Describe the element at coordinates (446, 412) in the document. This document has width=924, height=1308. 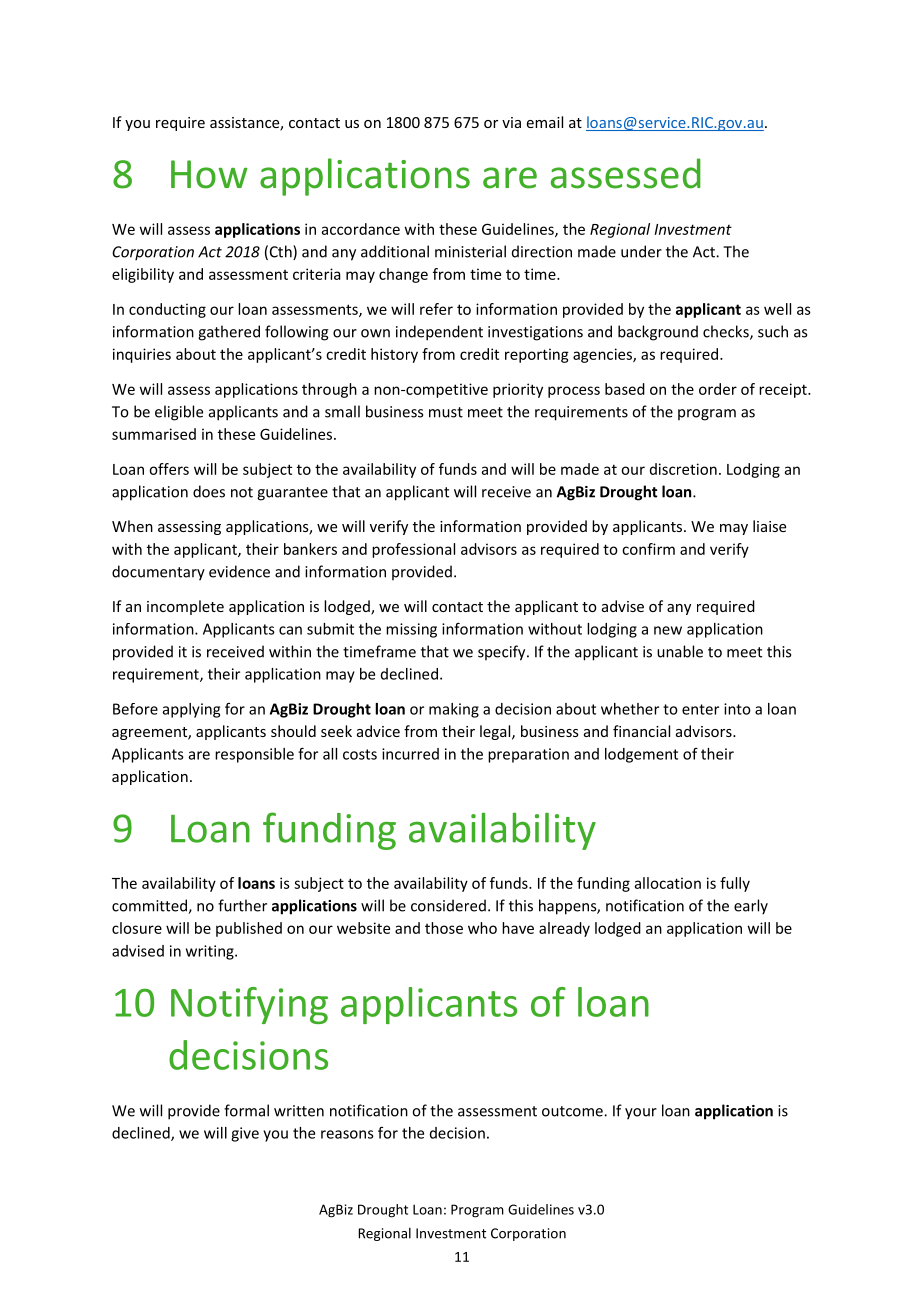
I see `must` at that location.
